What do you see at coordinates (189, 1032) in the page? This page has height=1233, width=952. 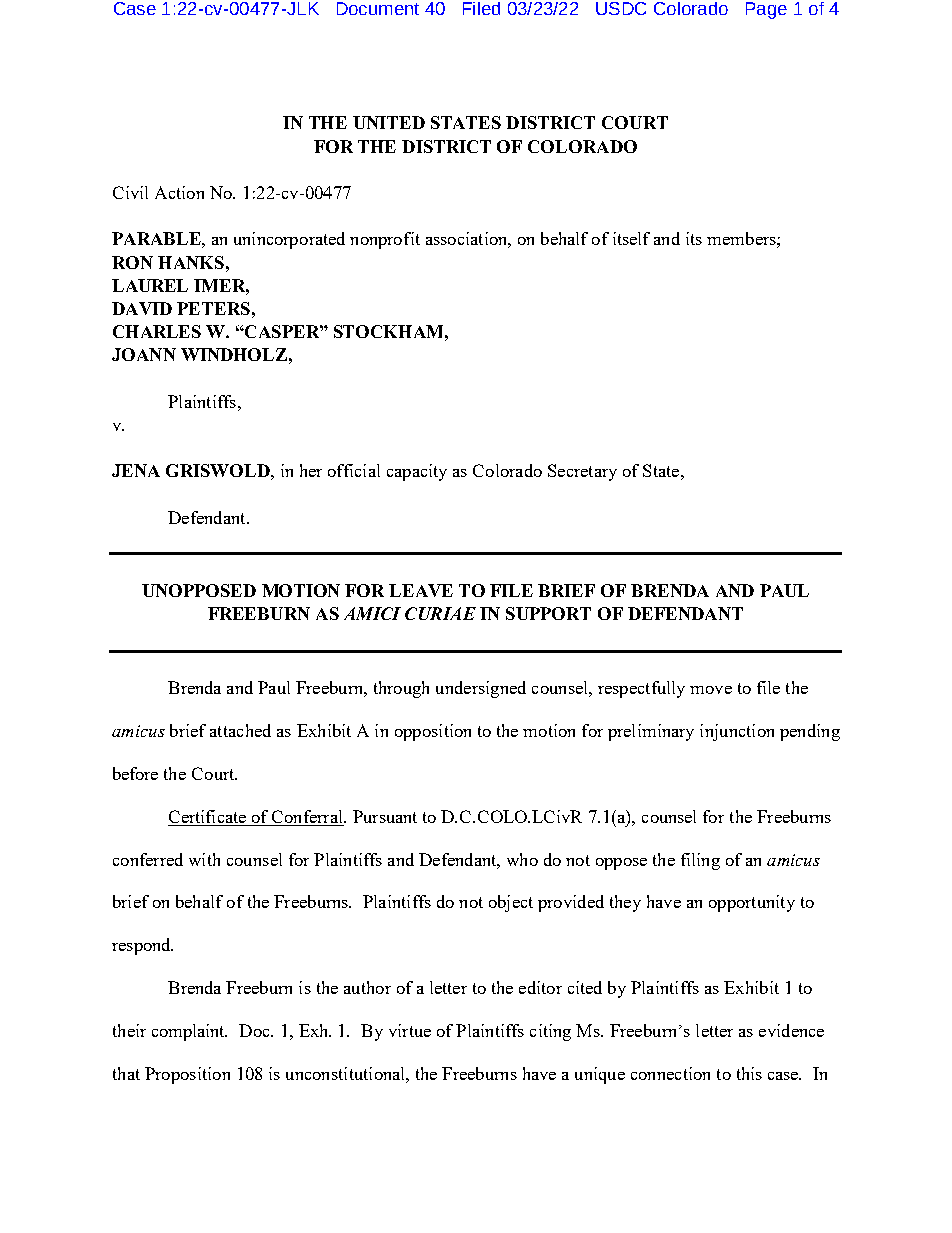 I see `complaint` at bounding box center [189, 1032].
